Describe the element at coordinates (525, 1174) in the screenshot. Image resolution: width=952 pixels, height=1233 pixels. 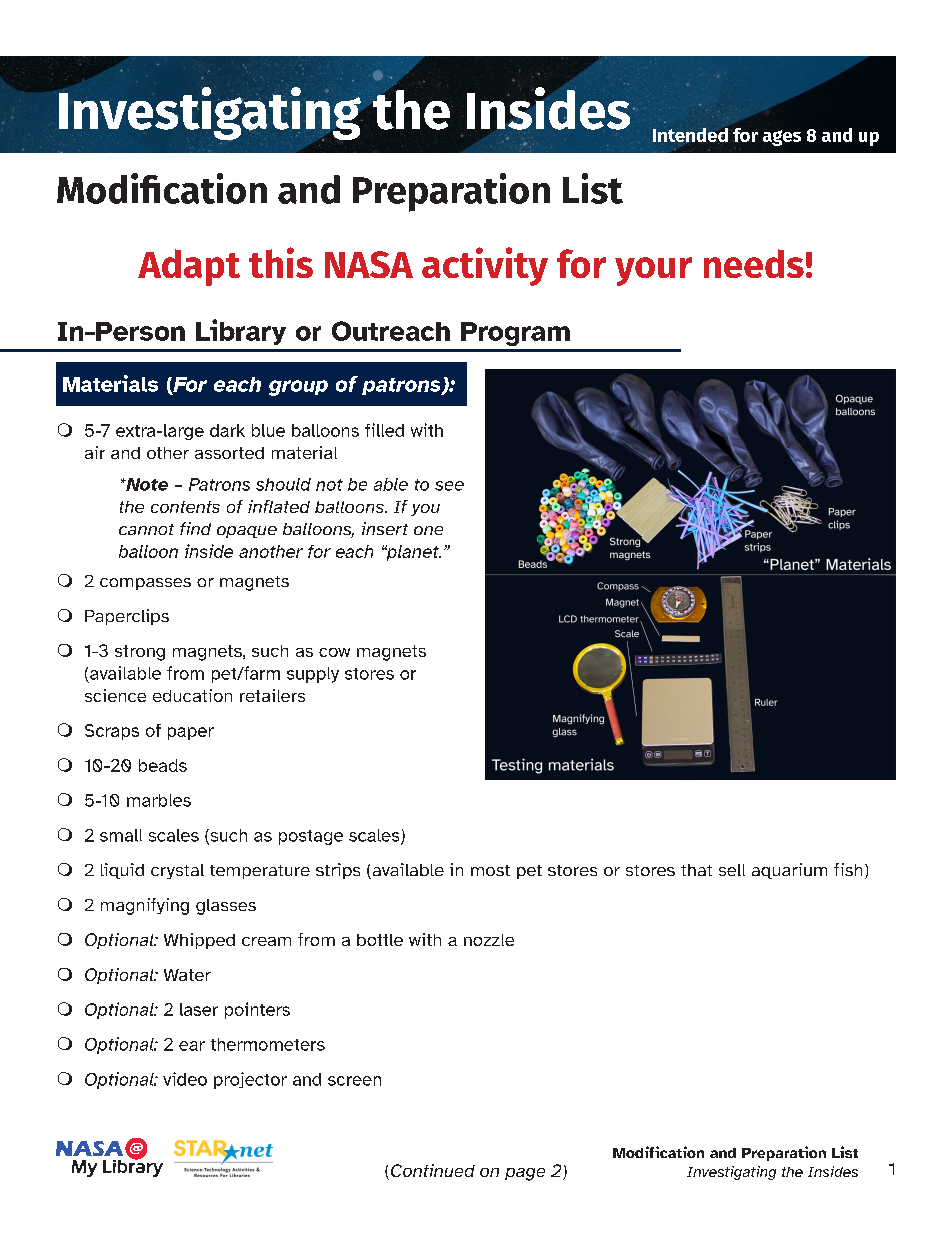
I see `page` at that location.
